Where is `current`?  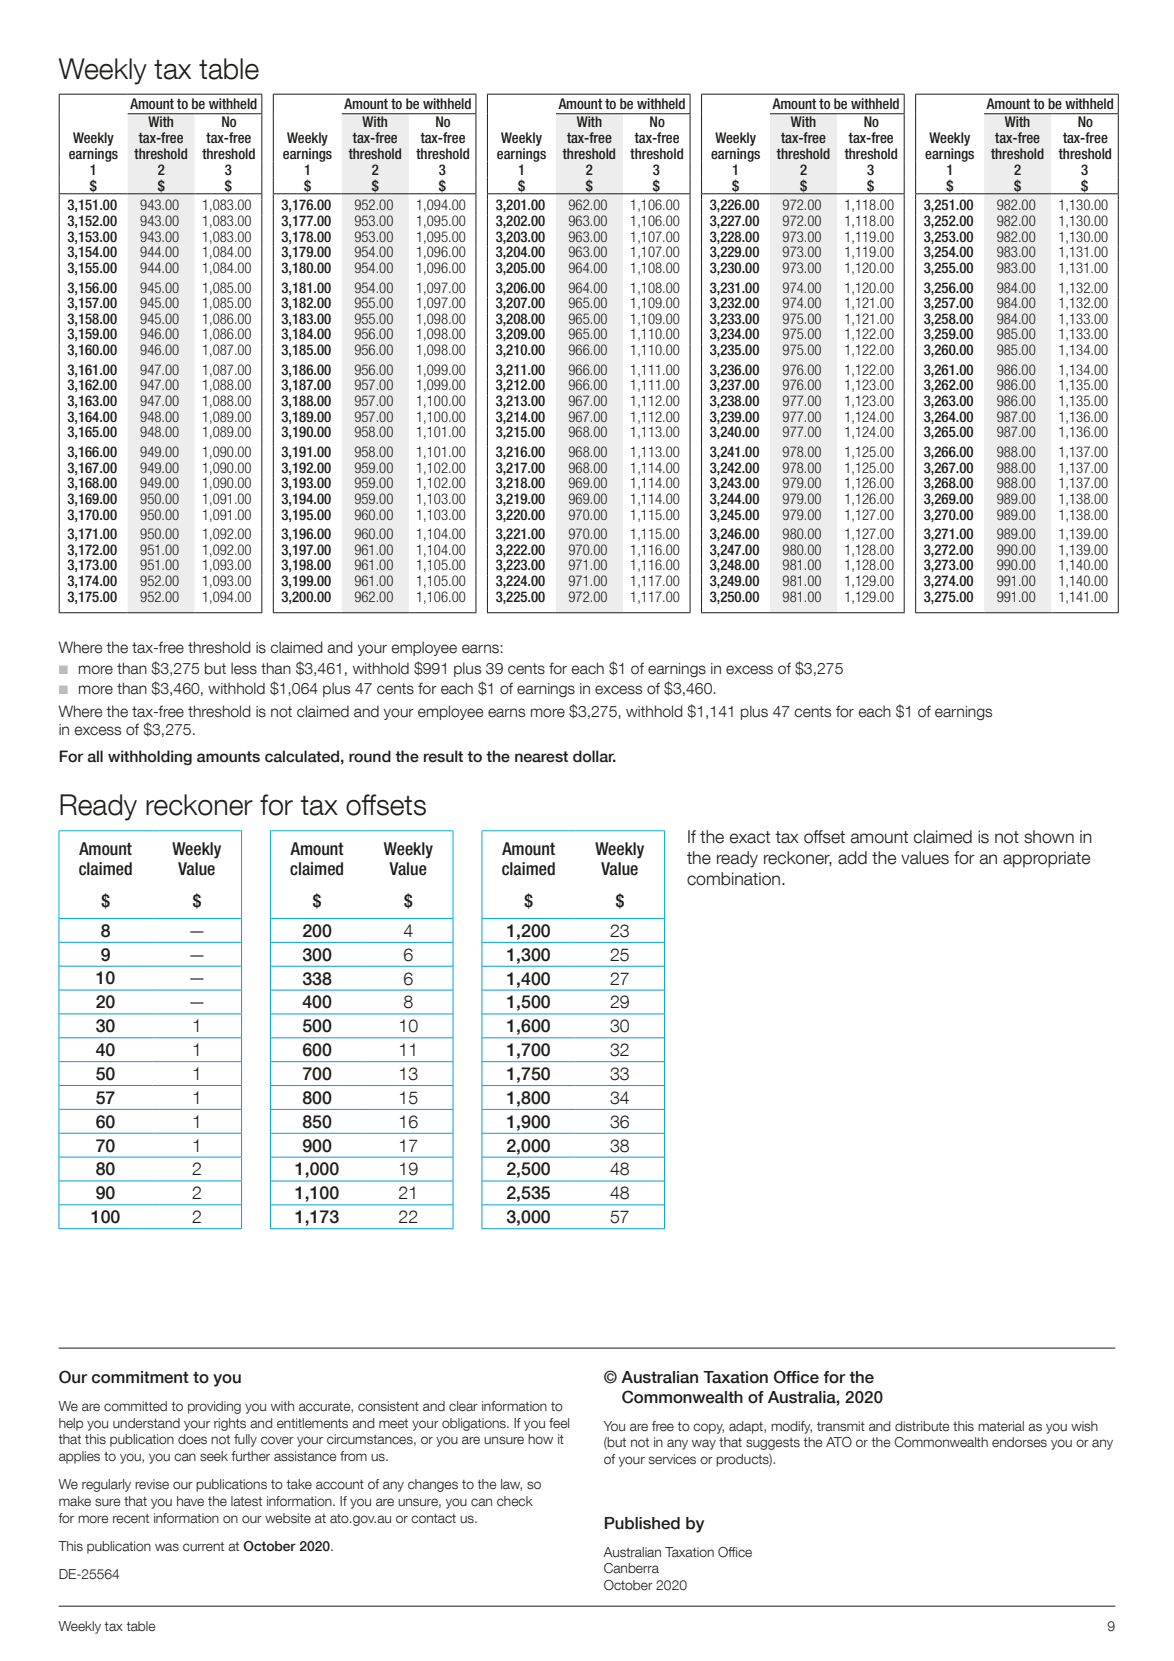 current is located at coordinates (203, 1547).
